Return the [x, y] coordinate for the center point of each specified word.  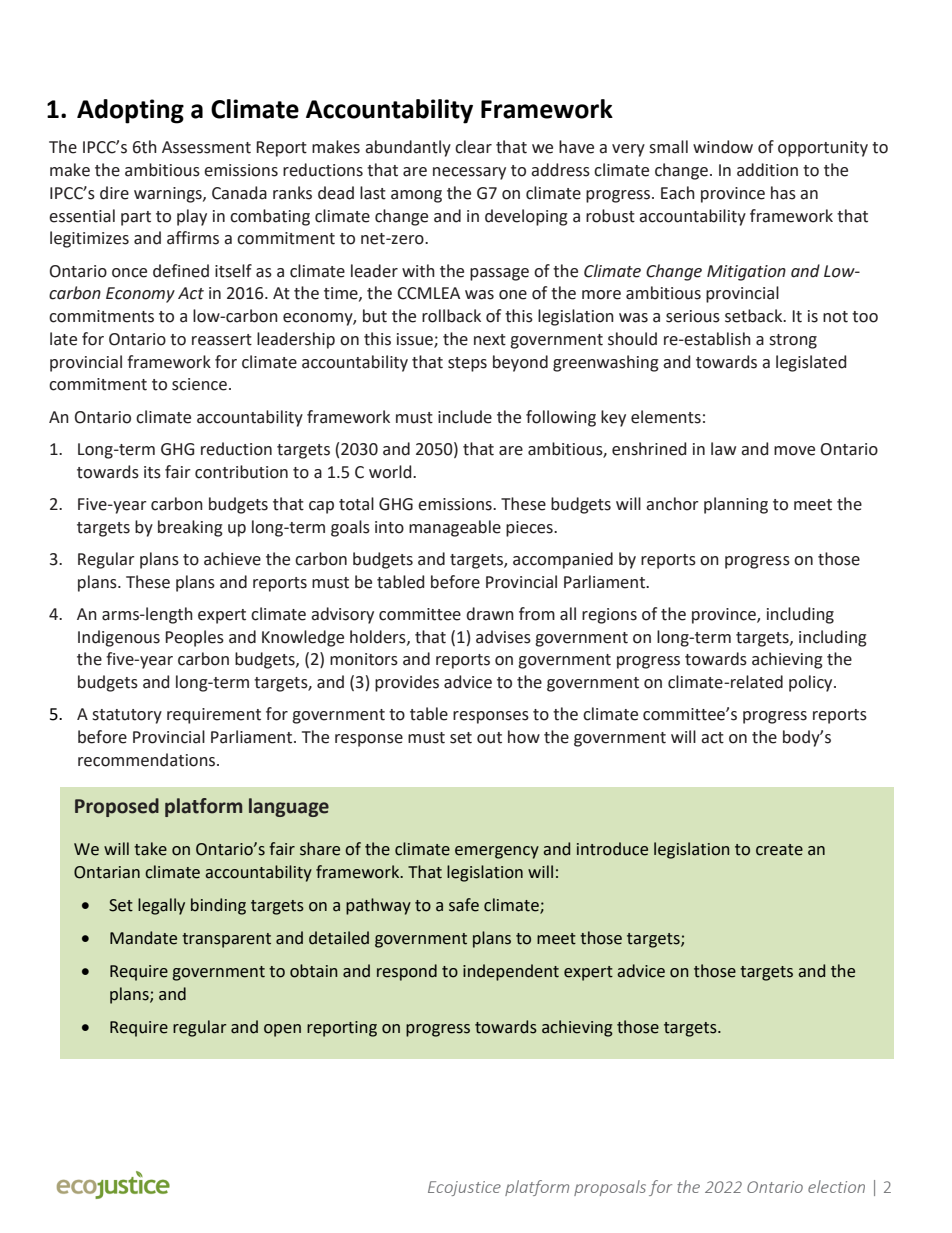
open [282, 1030]
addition [767, 170]
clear [473, 147]
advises [503, 637]
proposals [610, 1188]
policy [812, 683]
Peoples [194, 638]
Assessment [206, 147]
